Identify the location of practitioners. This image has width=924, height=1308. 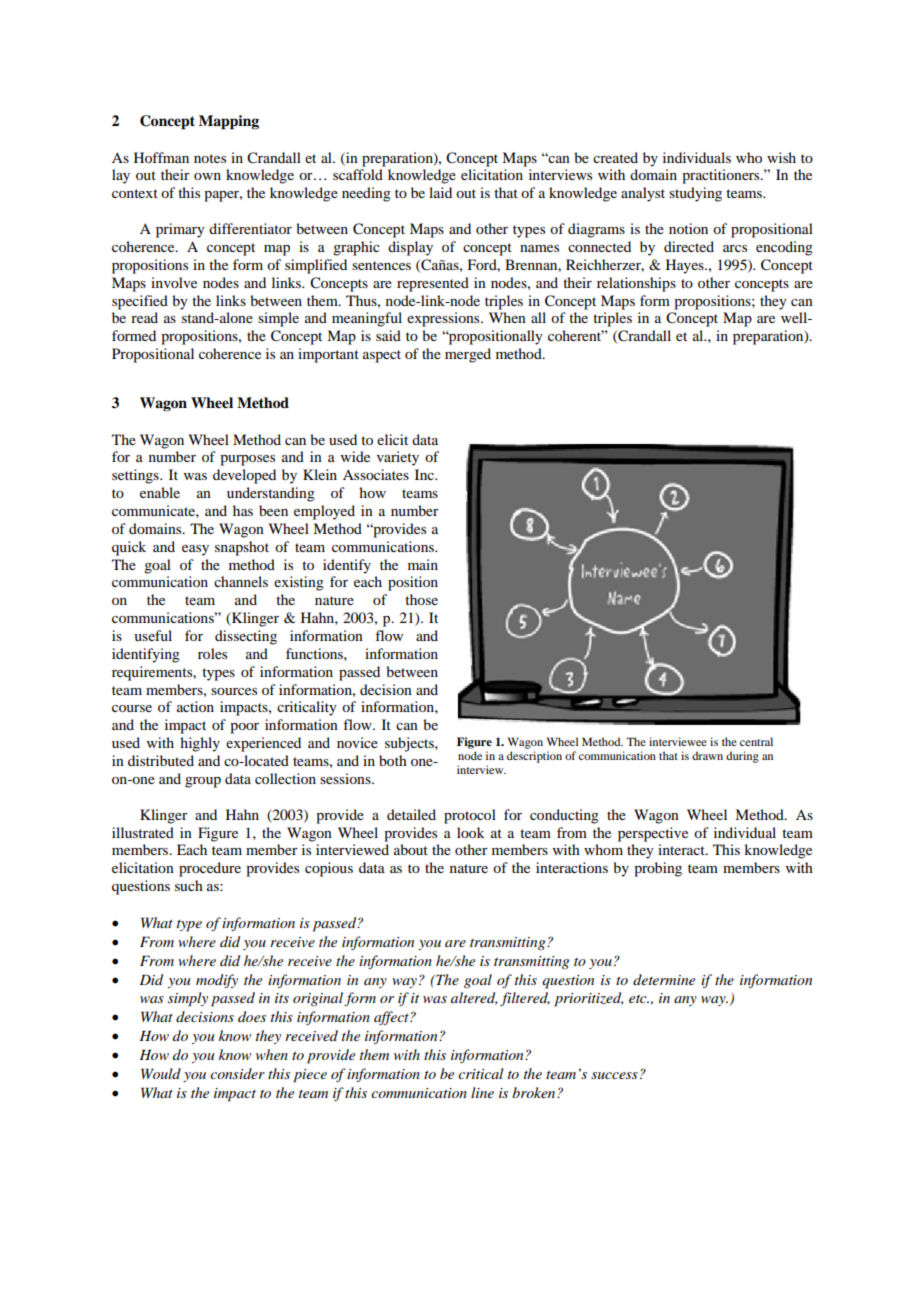
(722, 176).
